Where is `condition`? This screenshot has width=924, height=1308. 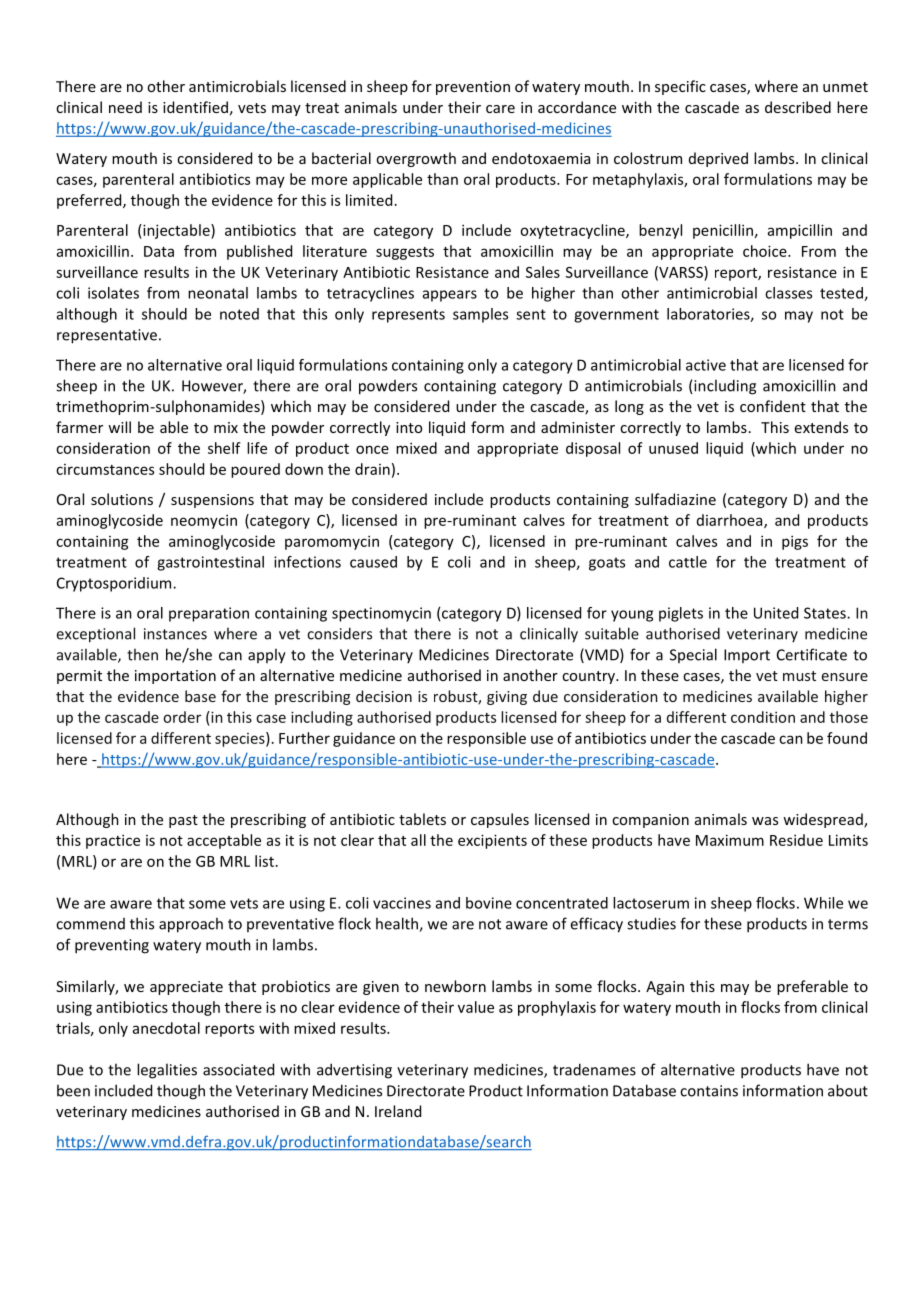
condition is located at coordinates (763, 717).
